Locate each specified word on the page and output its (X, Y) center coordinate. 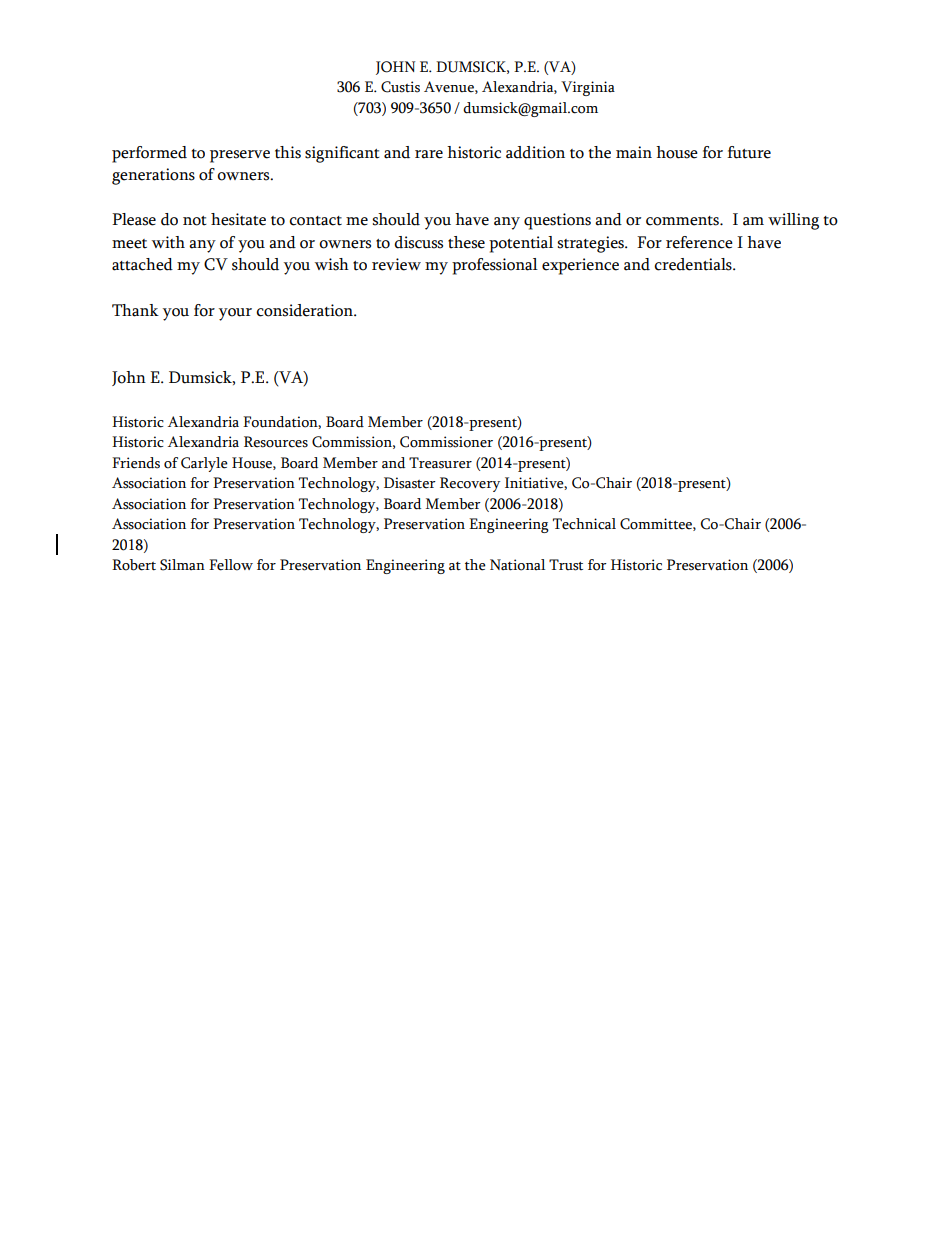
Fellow (231, 565)
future (749, 152)
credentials (694, 264)
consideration (305, 310)
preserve (240, 156)
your (235, 314)
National (517, 565)
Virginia (588, 88)
